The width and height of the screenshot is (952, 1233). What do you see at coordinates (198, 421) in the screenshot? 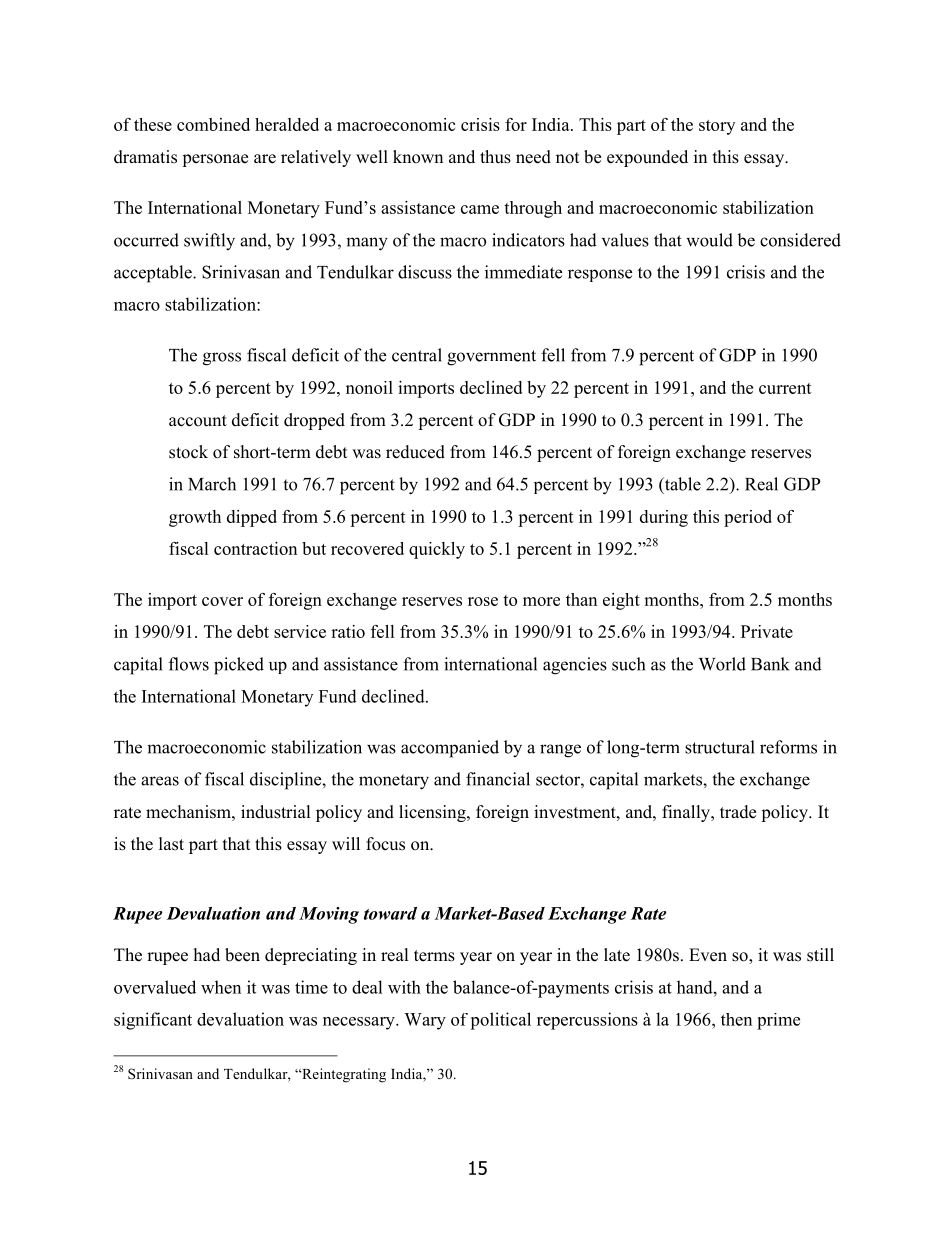
I see `account` at bounding box center [198, 421].
